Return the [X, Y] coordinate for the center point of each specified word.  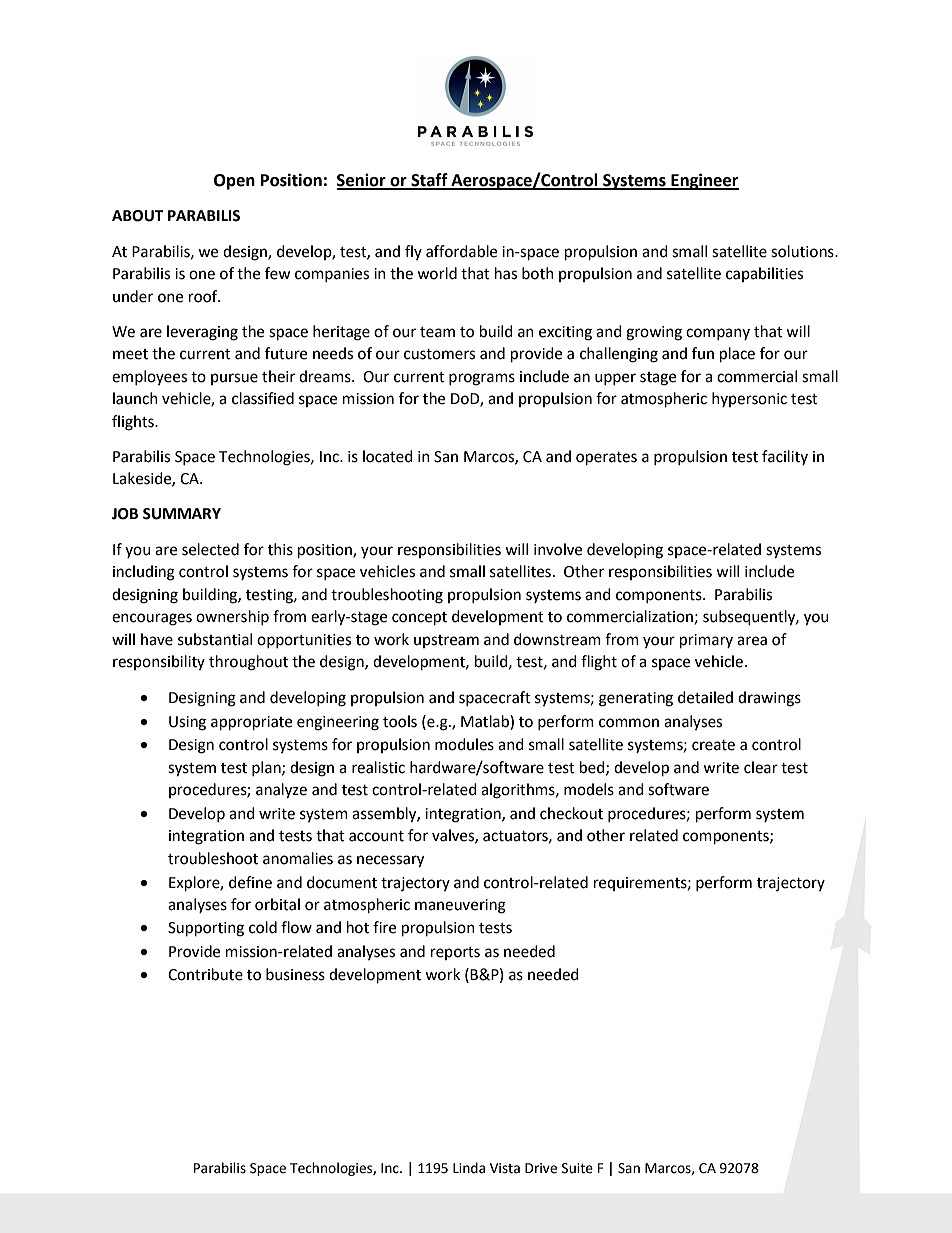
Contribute [205, 974]
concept [419, 619]
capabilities [764, 274]
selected [210, 549]
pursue [234, 379]
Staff [429, 181]
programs [482, 379]
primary [706, 641]
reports [455, 953]
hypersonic [749, 399]
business [295, 974]
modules [464, 744]
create [713, 745]
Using [187, 723]
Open [234, 182]
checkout [571, 813]
